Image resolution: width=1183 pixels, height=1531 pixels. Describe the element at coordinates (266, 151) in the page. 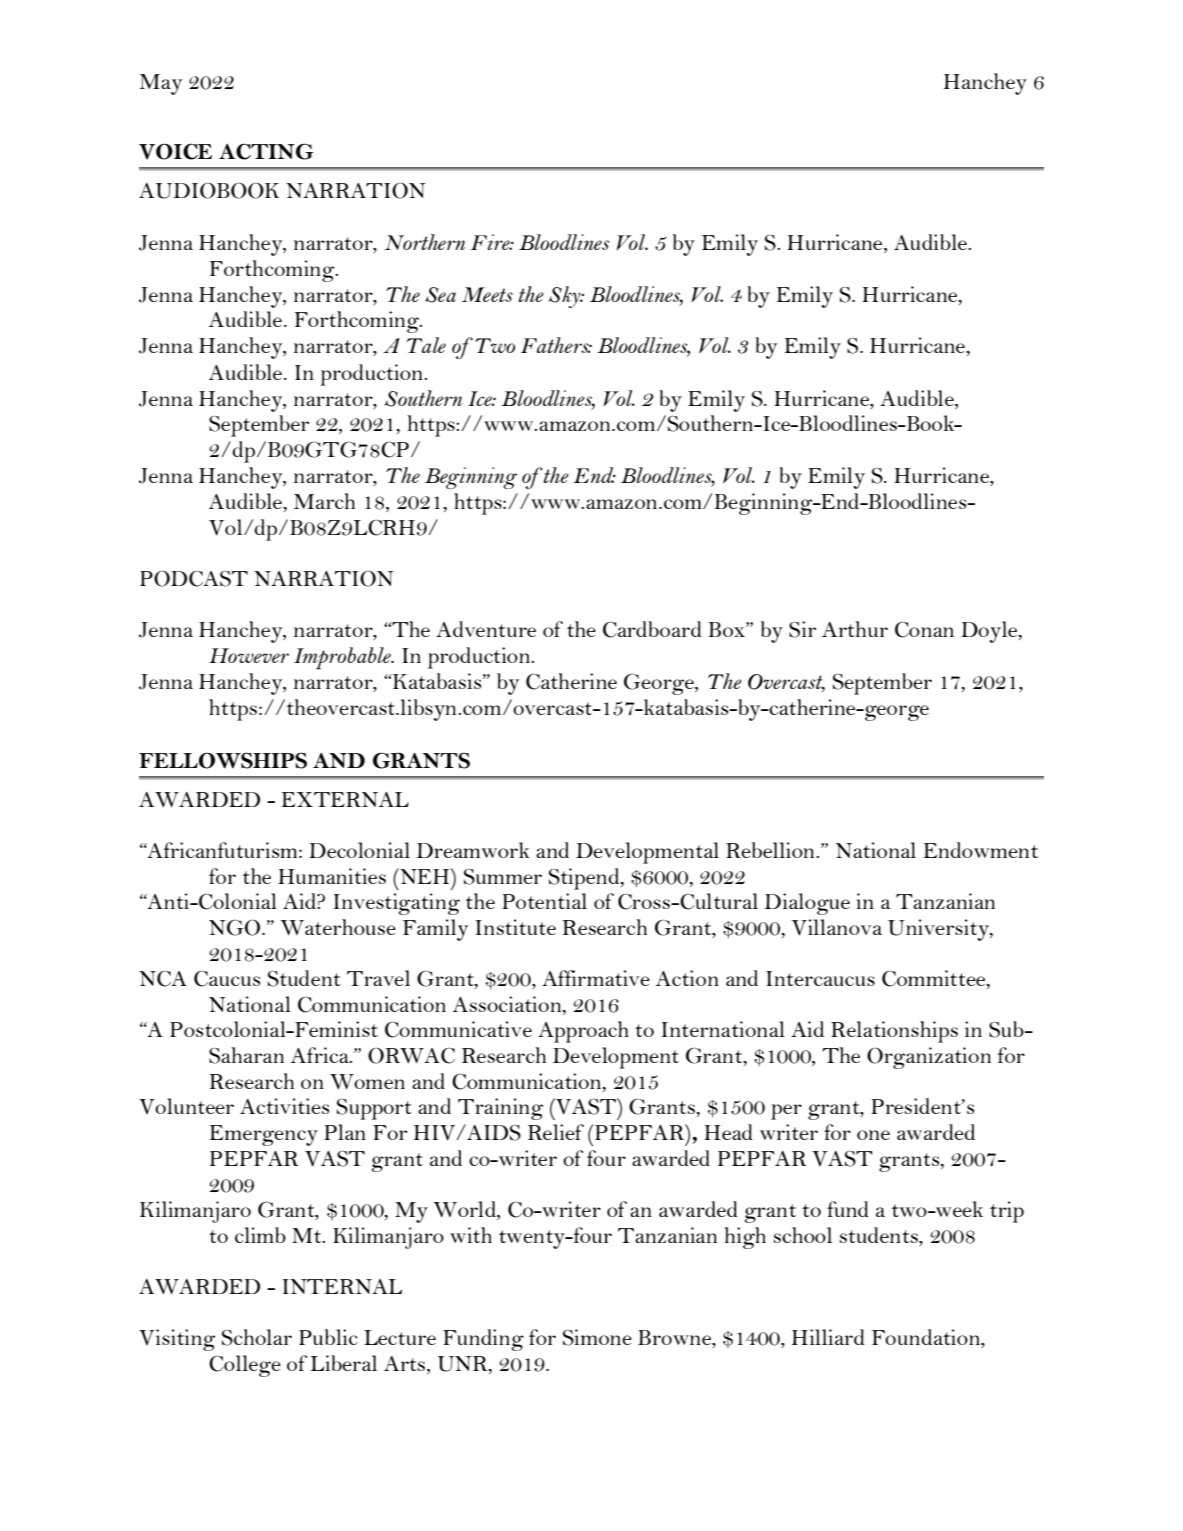

I see `ACTING` at that location.
